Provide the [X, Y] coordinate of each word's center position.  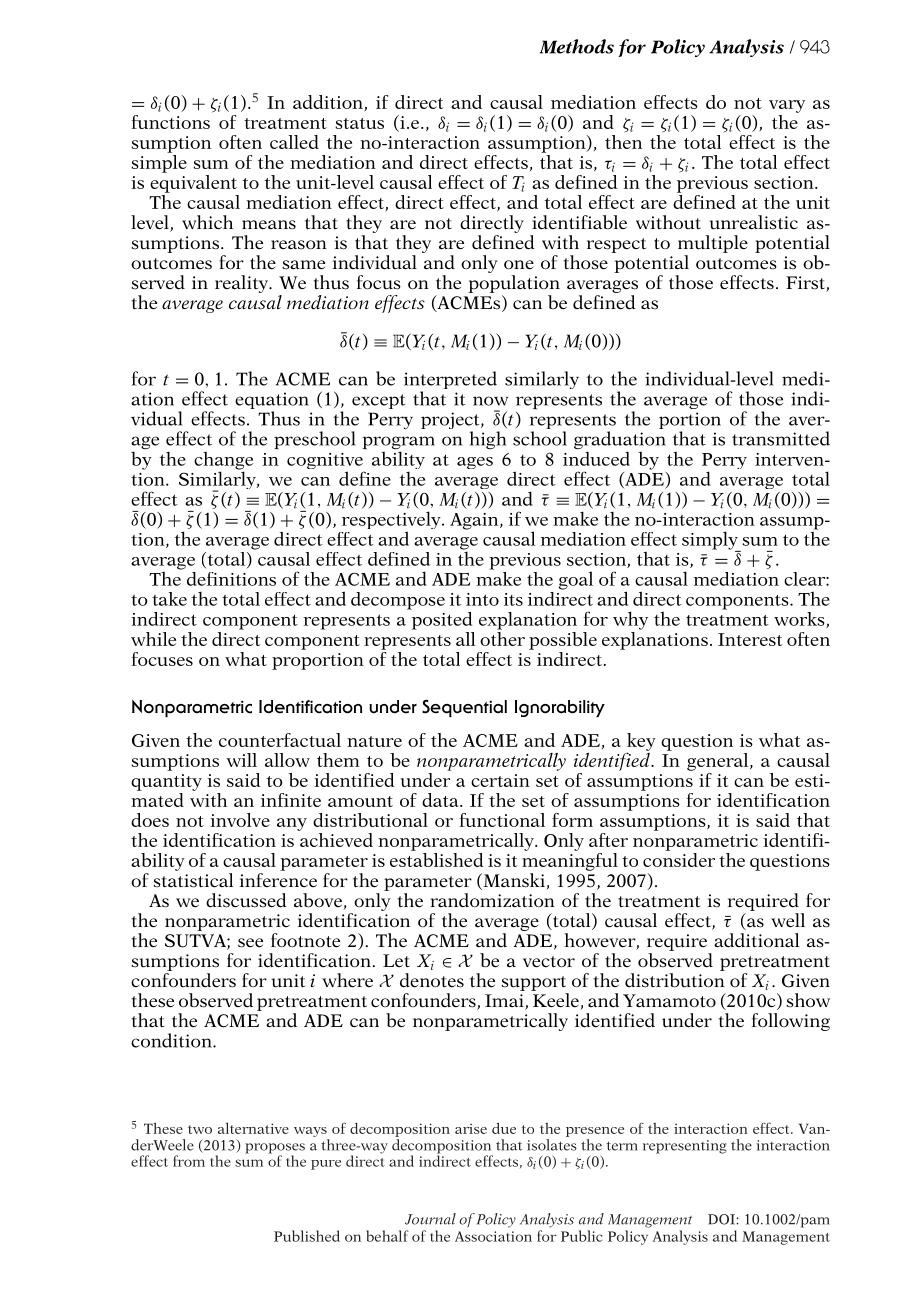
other [502, 637]
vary [787, 106]
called [294, 142]
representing [685, 1147]
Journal [430, 1219]
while [153, 639]
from [189, 1161]
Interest [750, 639]
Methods [577, 46]
